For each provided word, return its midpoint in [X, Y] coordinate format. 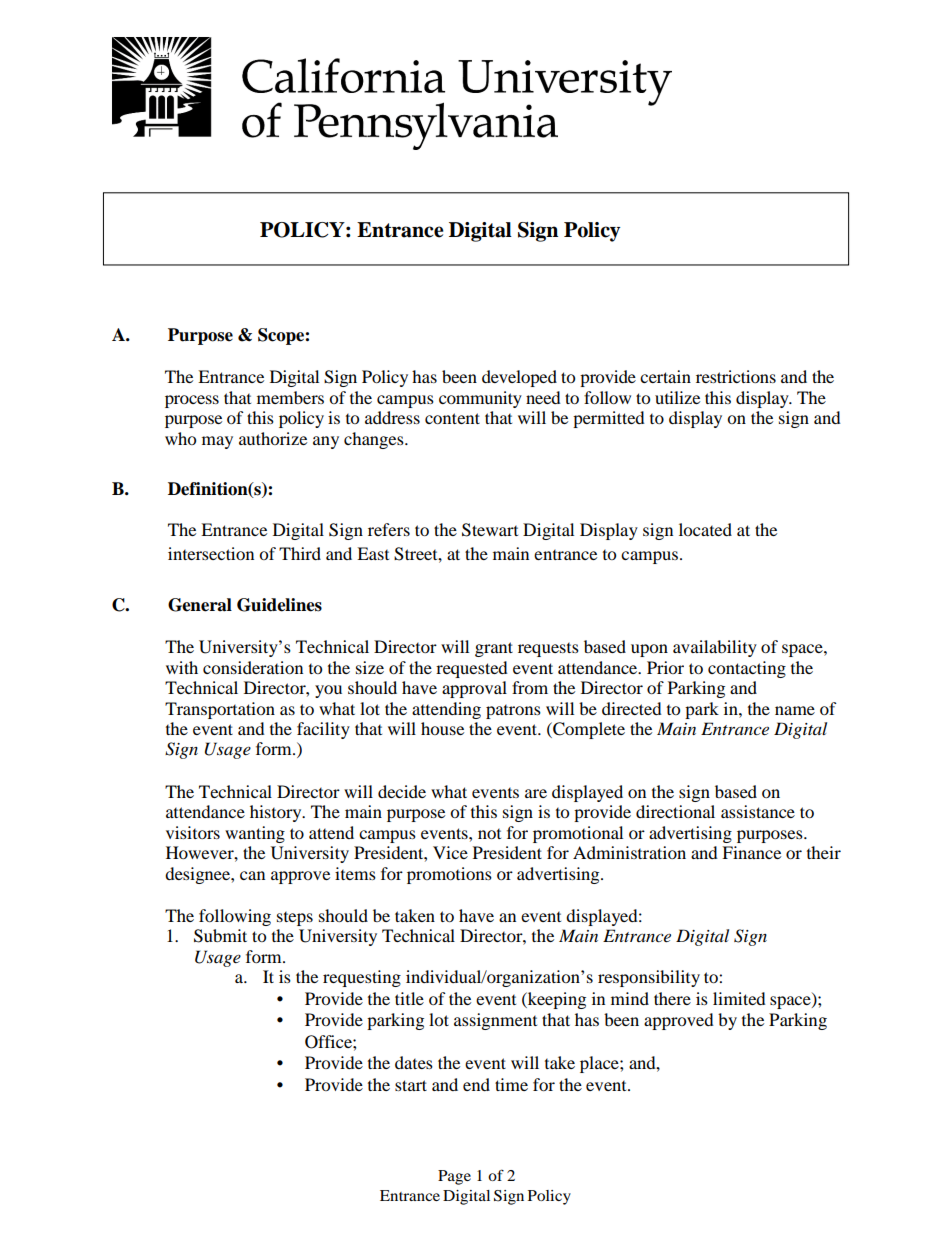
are [536, 793]
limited [739, 998]
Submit [220, 936]
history [277, 813]
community [480, 399]
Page [454, 1177]
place [600, 1064]
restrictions [736, 376]
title [409, 998]
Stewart [490, 530]
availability [715, 648]
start [411, 1085]
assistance [758, 811]
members [290, 397]
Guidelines [279, 605]
